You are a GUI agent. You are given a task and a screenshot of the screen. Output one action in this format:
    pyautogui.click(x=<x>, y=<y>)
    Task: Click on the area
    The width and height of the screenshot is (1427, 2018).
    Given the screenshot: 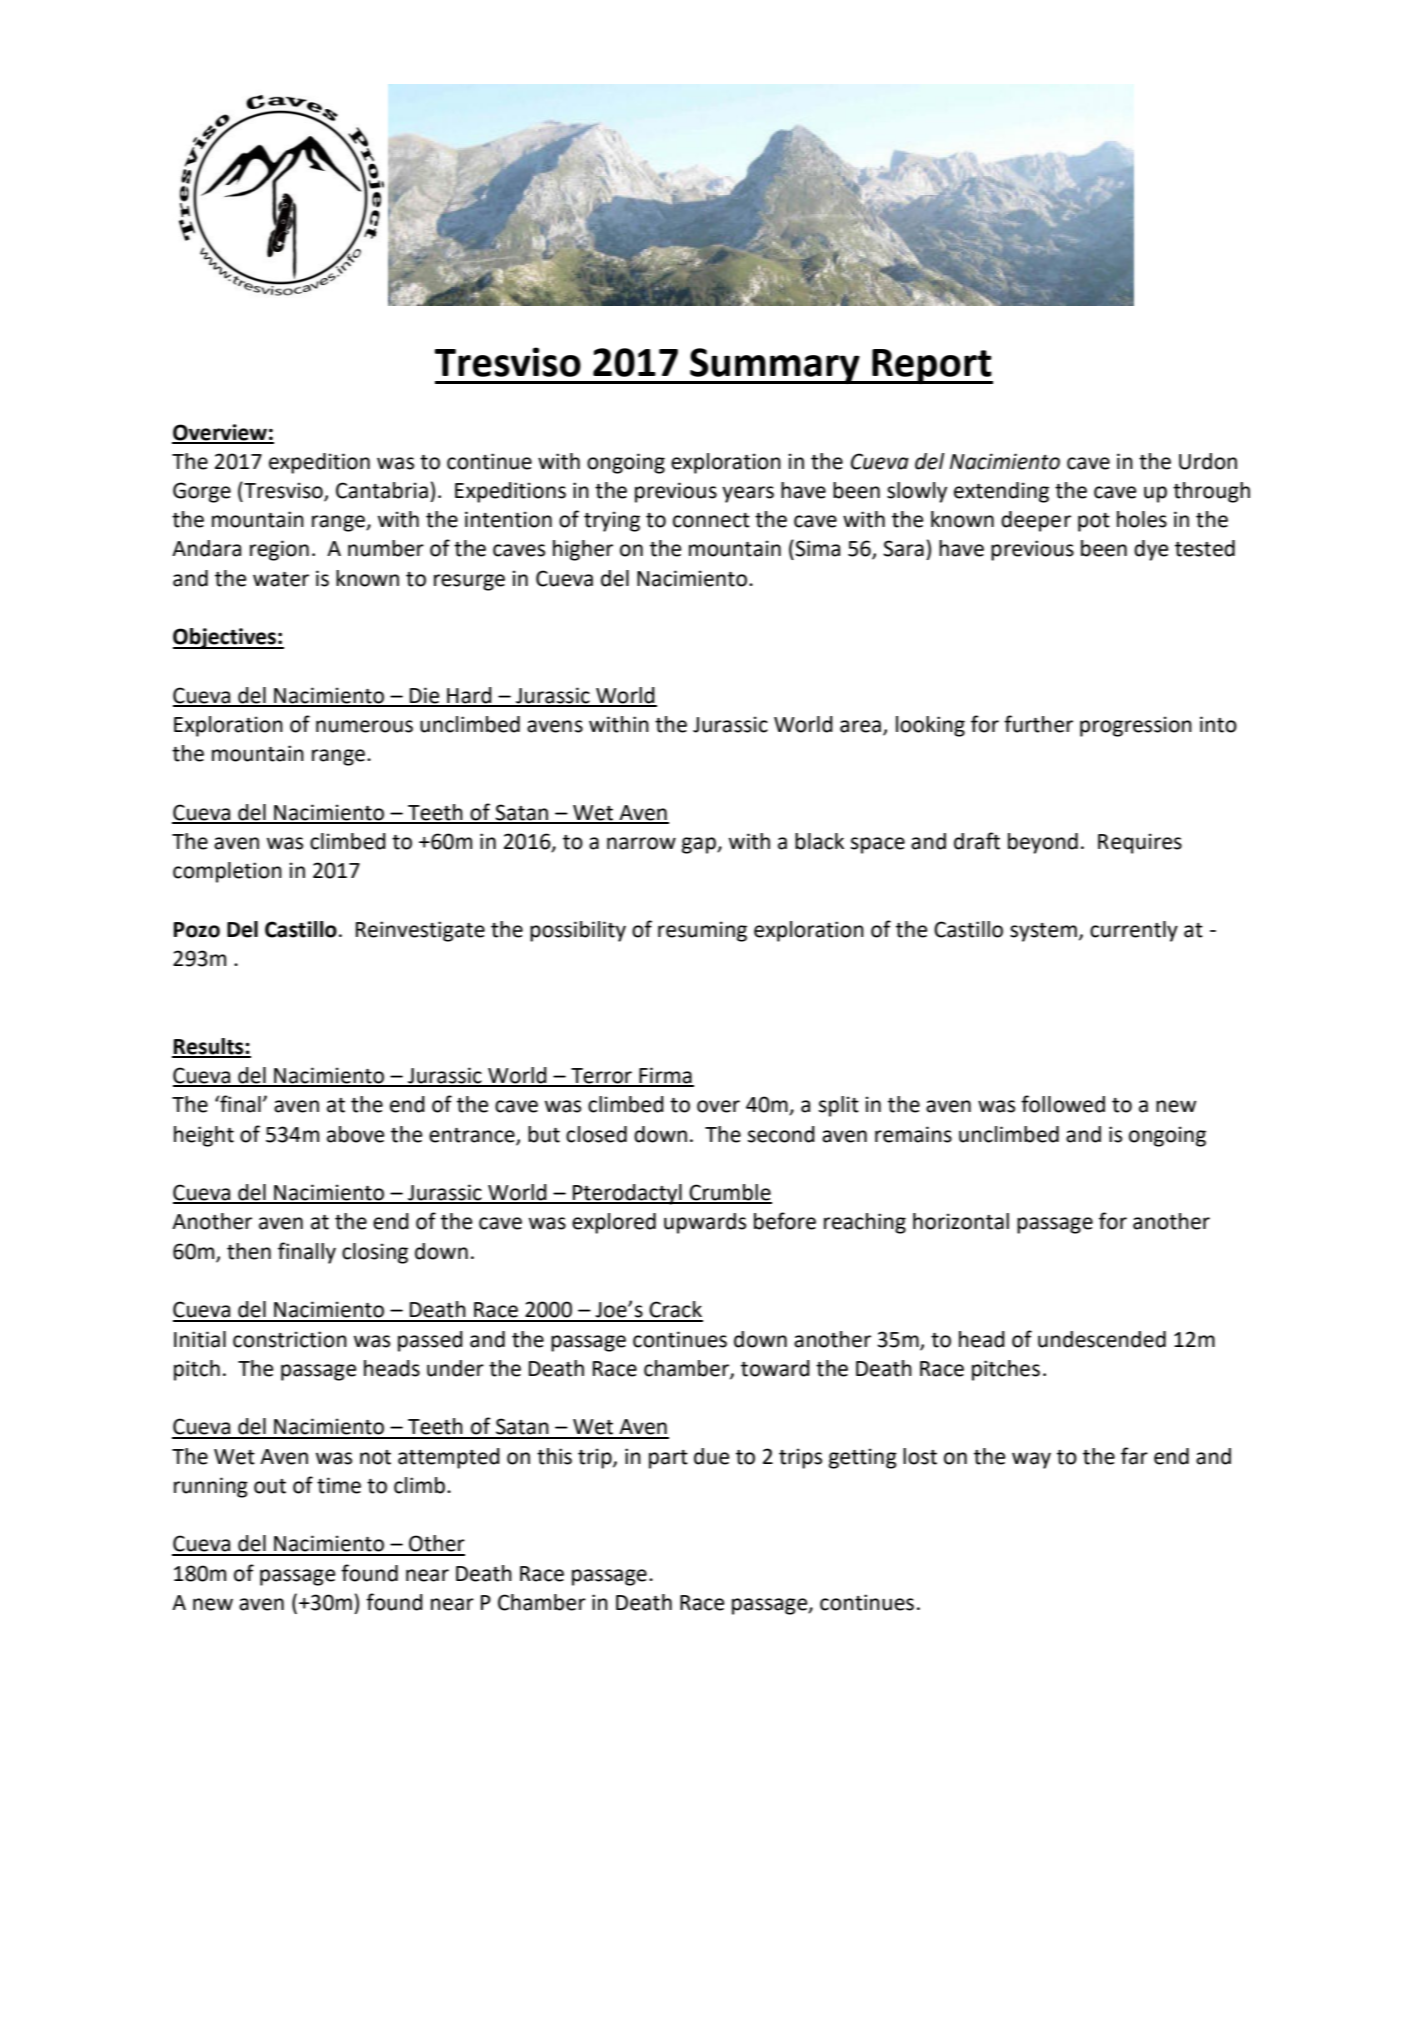 What is the action you would take?
    pyautogui.click(x=860, y=726)
